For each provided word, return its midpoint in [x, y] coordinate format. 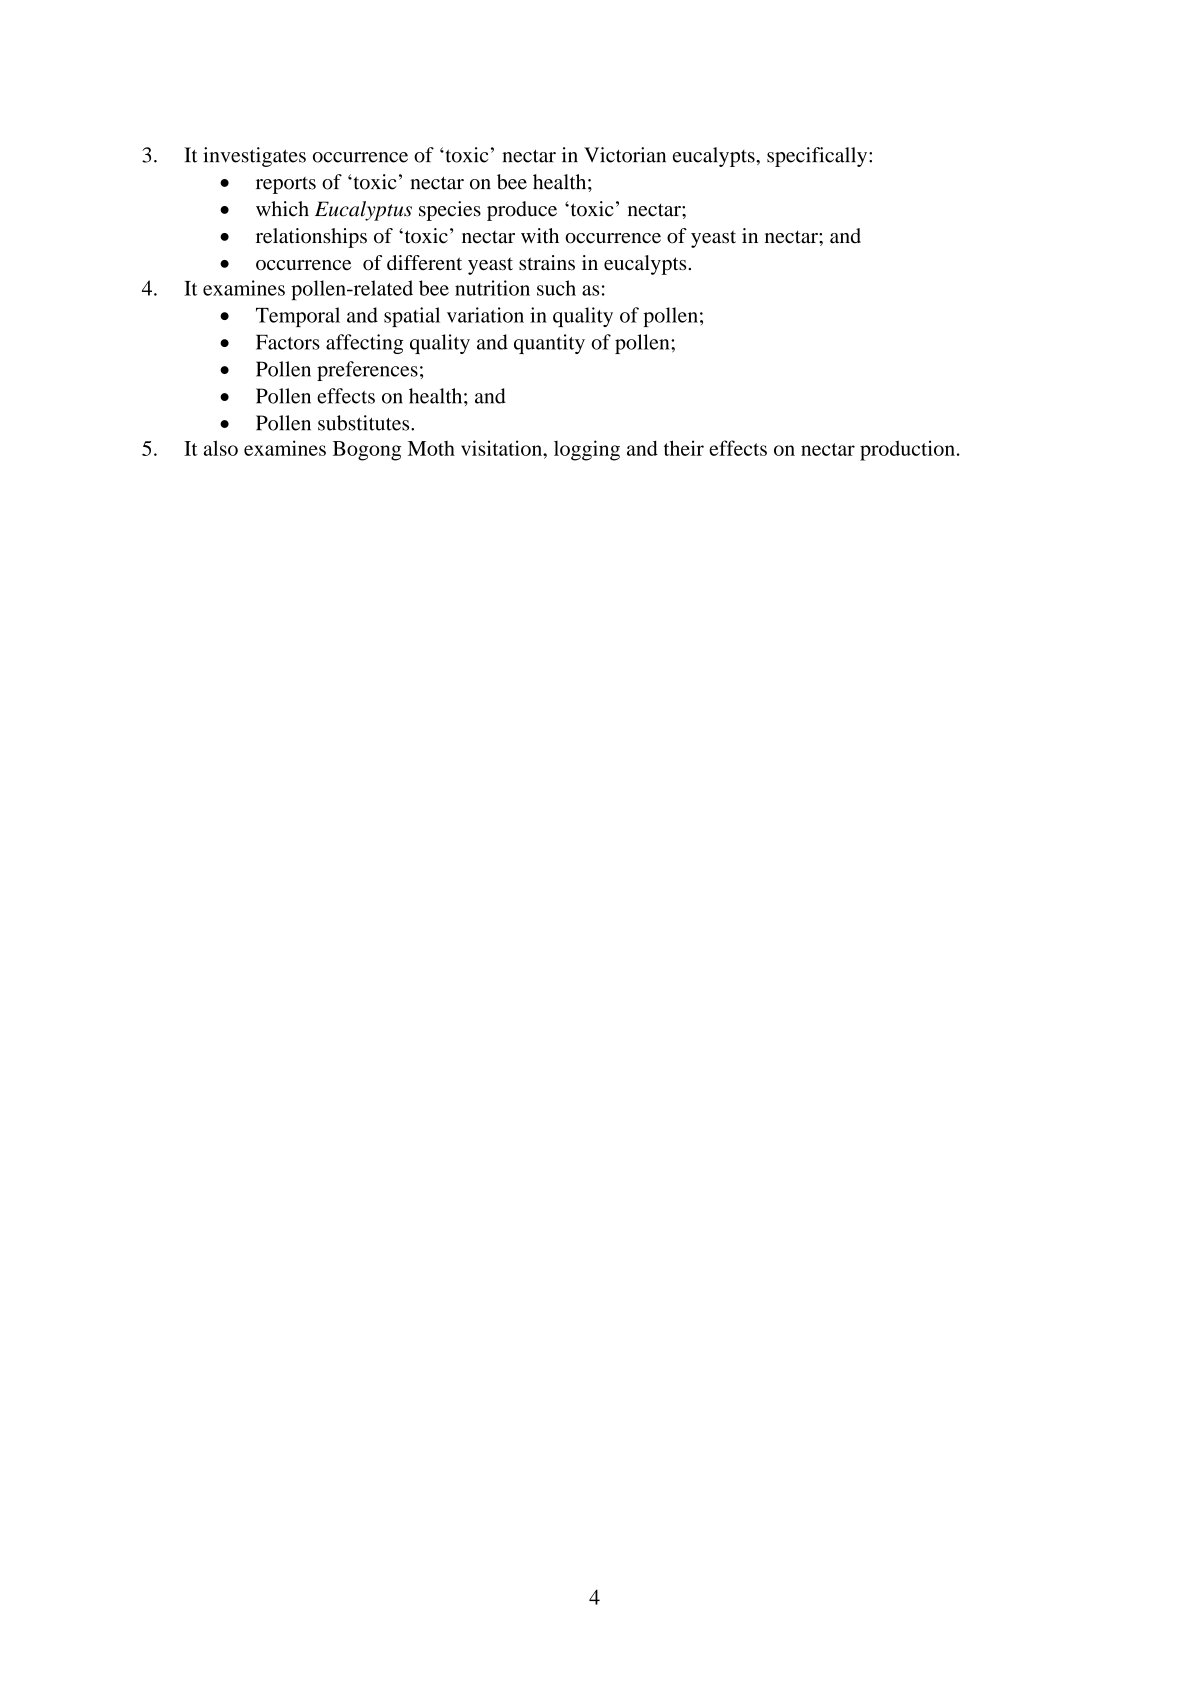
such [556, 288]
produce [522, 211]
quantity [549, 344]
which [282, 209]
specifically [818, 157]
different [424, 262]
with [540, 235]
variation [485, 315]
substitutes [365, 423]
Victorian [625, 155]
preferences [367, 371]
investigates [254, 157]
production [907, 450]
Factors [288, 342]
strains [547, 262]
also [221, 448]
